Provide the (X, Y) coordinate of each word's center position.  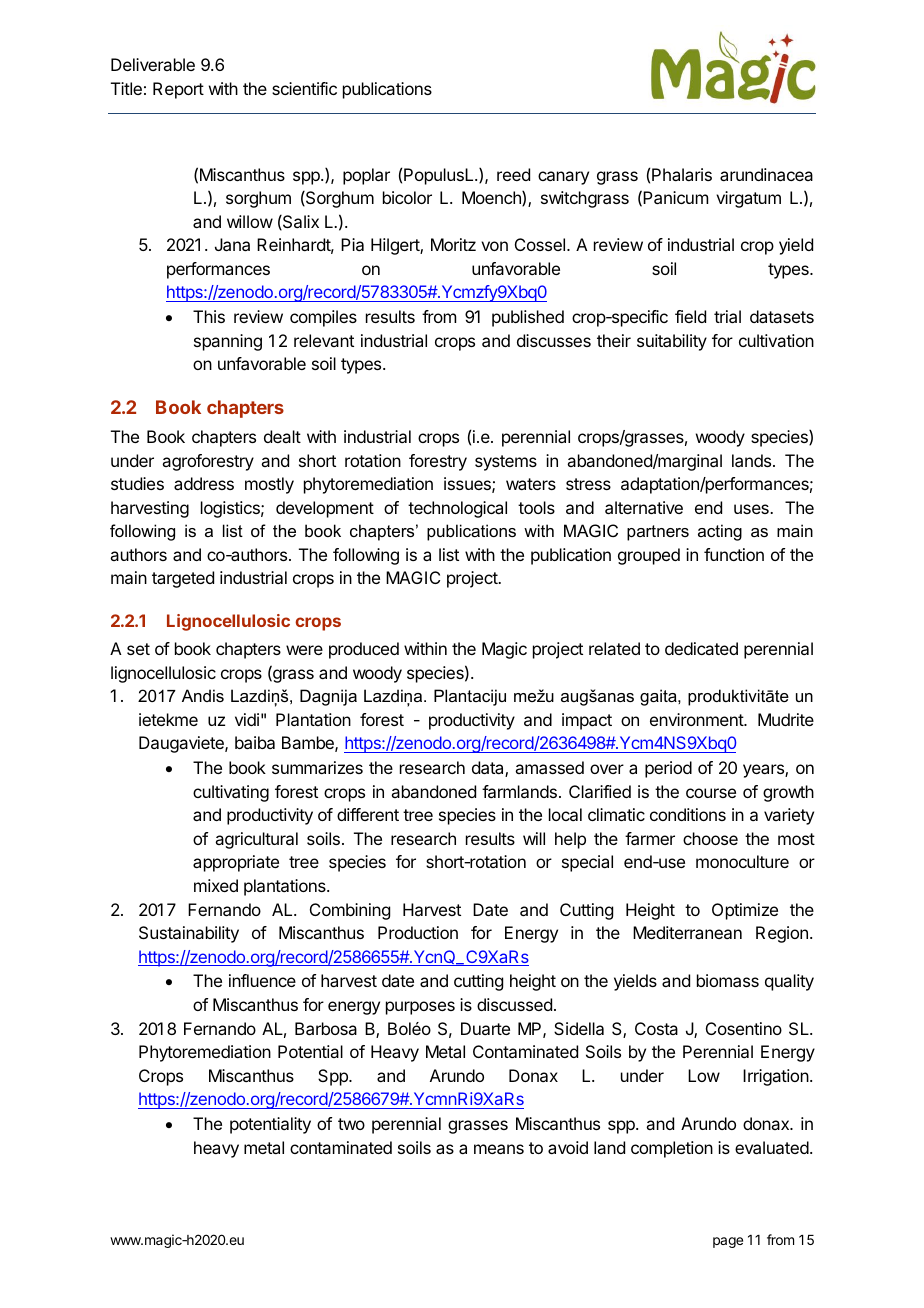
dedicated (701, 648)
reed (513, 174)
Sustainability (189, 934)
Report (178, 90)
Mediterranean (687, 932)
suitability (672, 342)
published (528, 318)
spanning (228, 342)
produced (364, 650)
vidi (247, 719)
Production (418, 932)
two (351, 1124)
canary (563, 178)
